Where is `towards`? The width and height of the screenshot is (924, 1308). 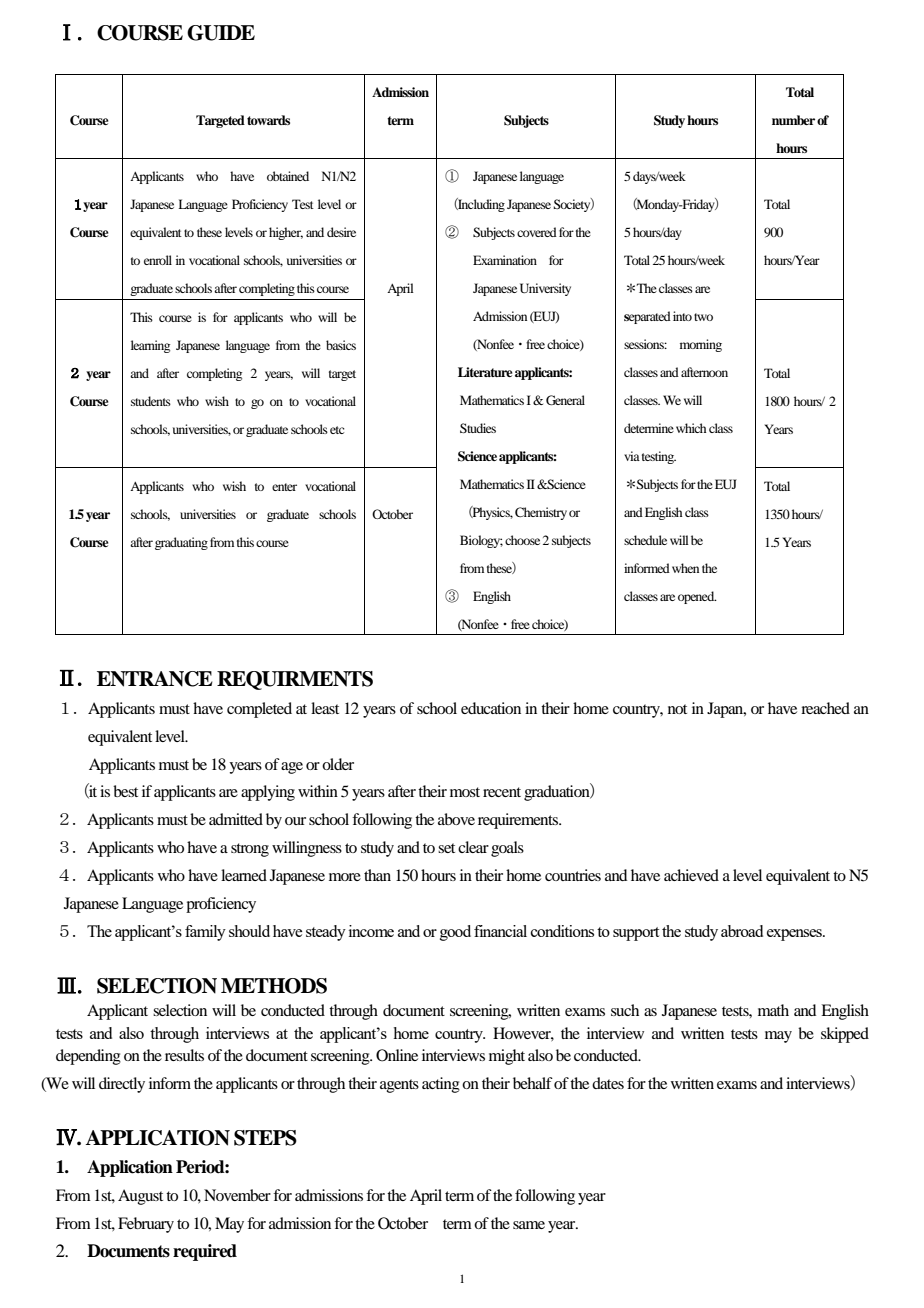
towards is located at coordinates (268, 120).
